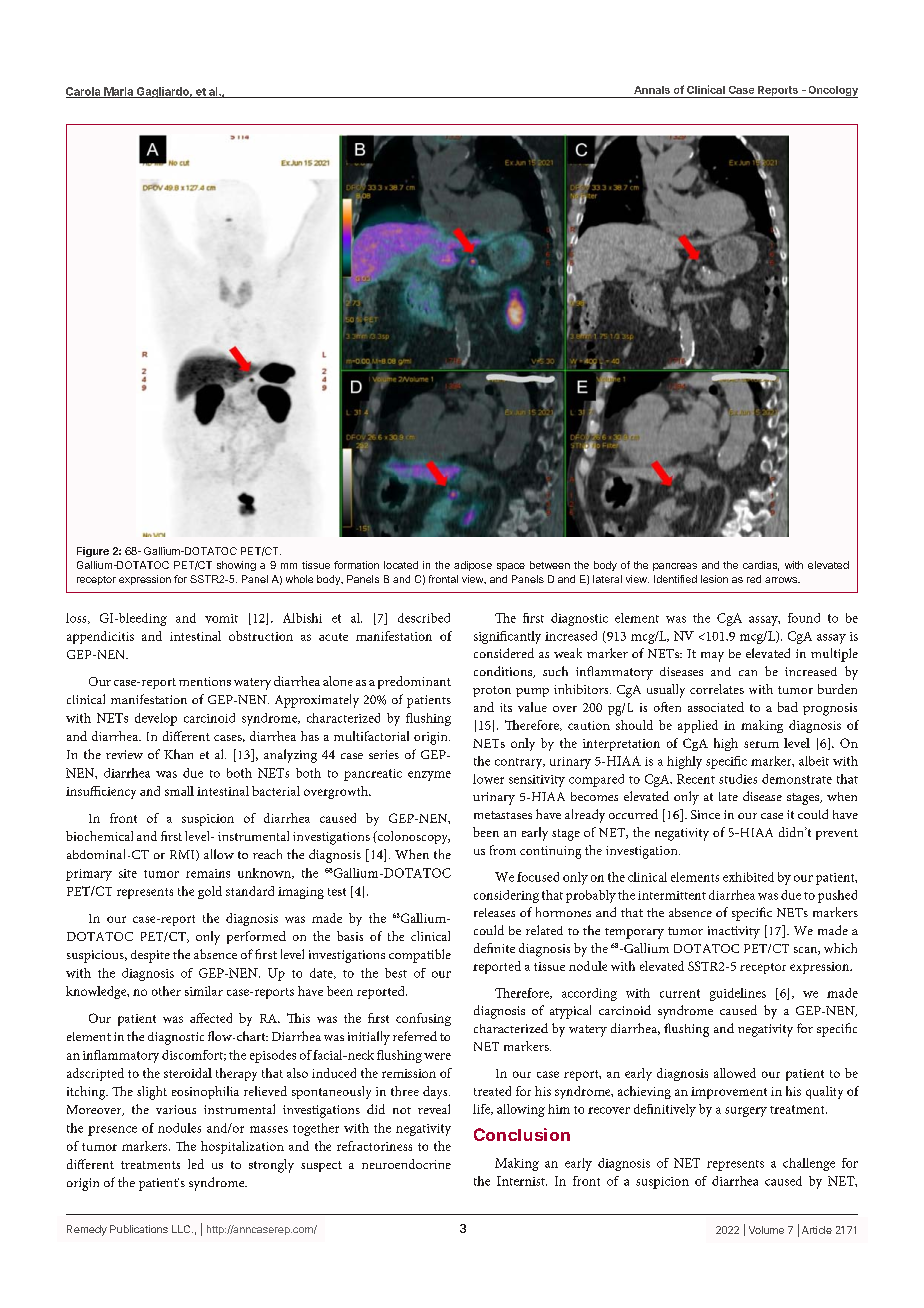  Describe the element at coordinates (150, 956) in the screenshot. I see `despite` at that location.
